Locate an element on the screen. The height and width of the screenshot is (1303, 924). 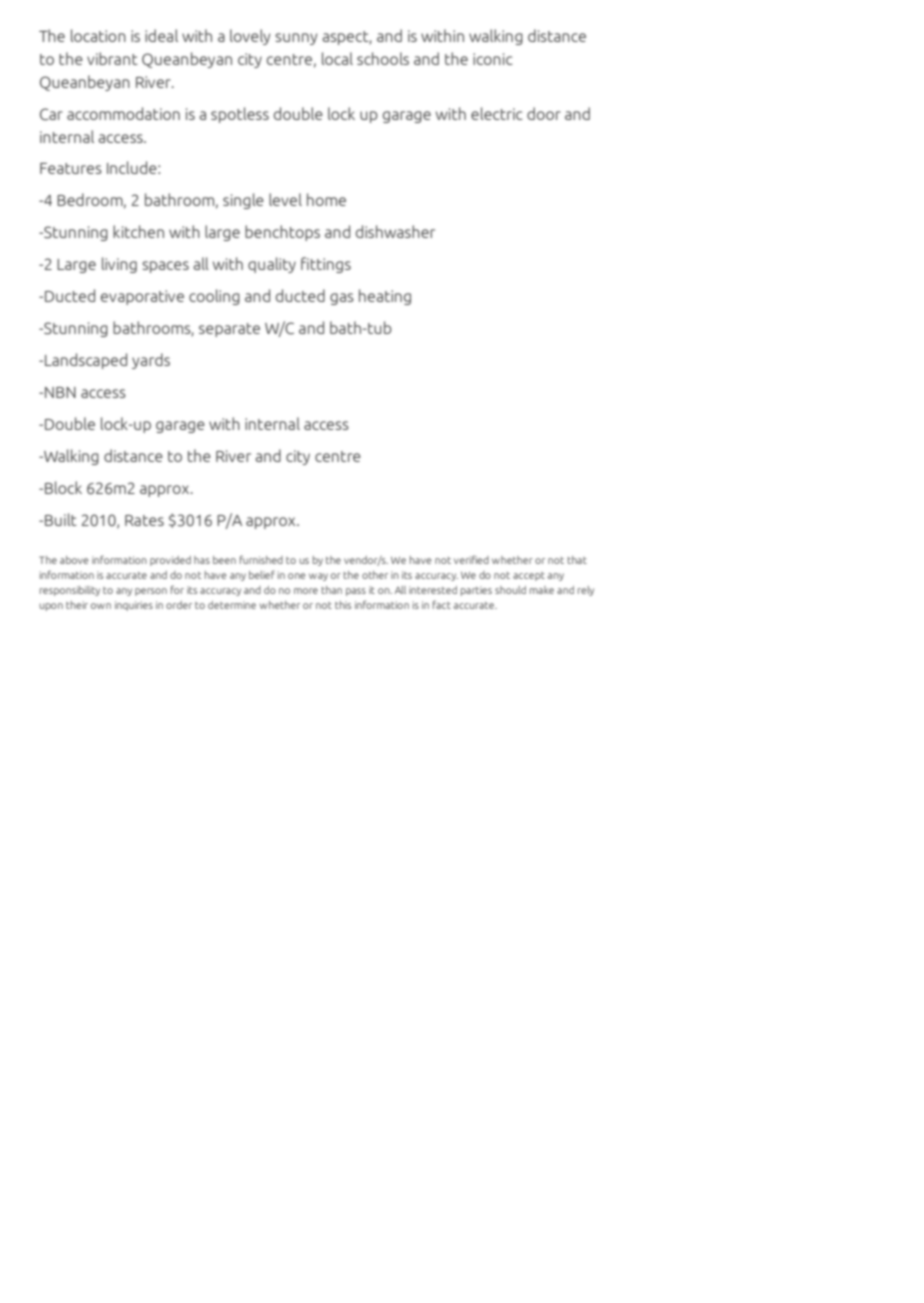
local is located at coordinates (337, 58).
